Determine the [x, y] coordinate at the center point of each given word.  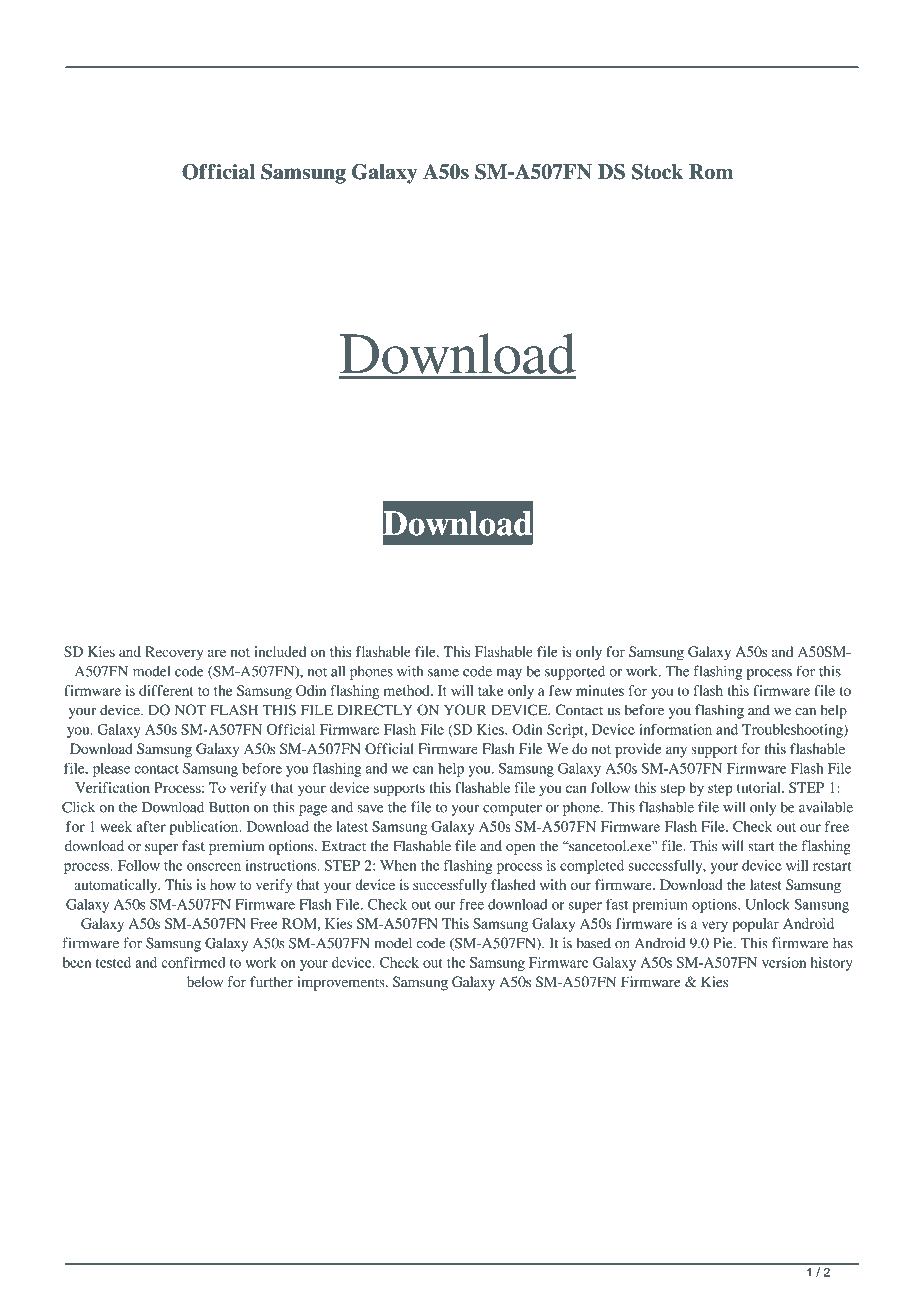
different [166, 690]
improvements [342, 983]
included [280, 651]
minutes [600, 690]
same [443, 673]
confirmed [193, 962]
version [784, 962]
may [509, 674]
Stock [657, 172]
